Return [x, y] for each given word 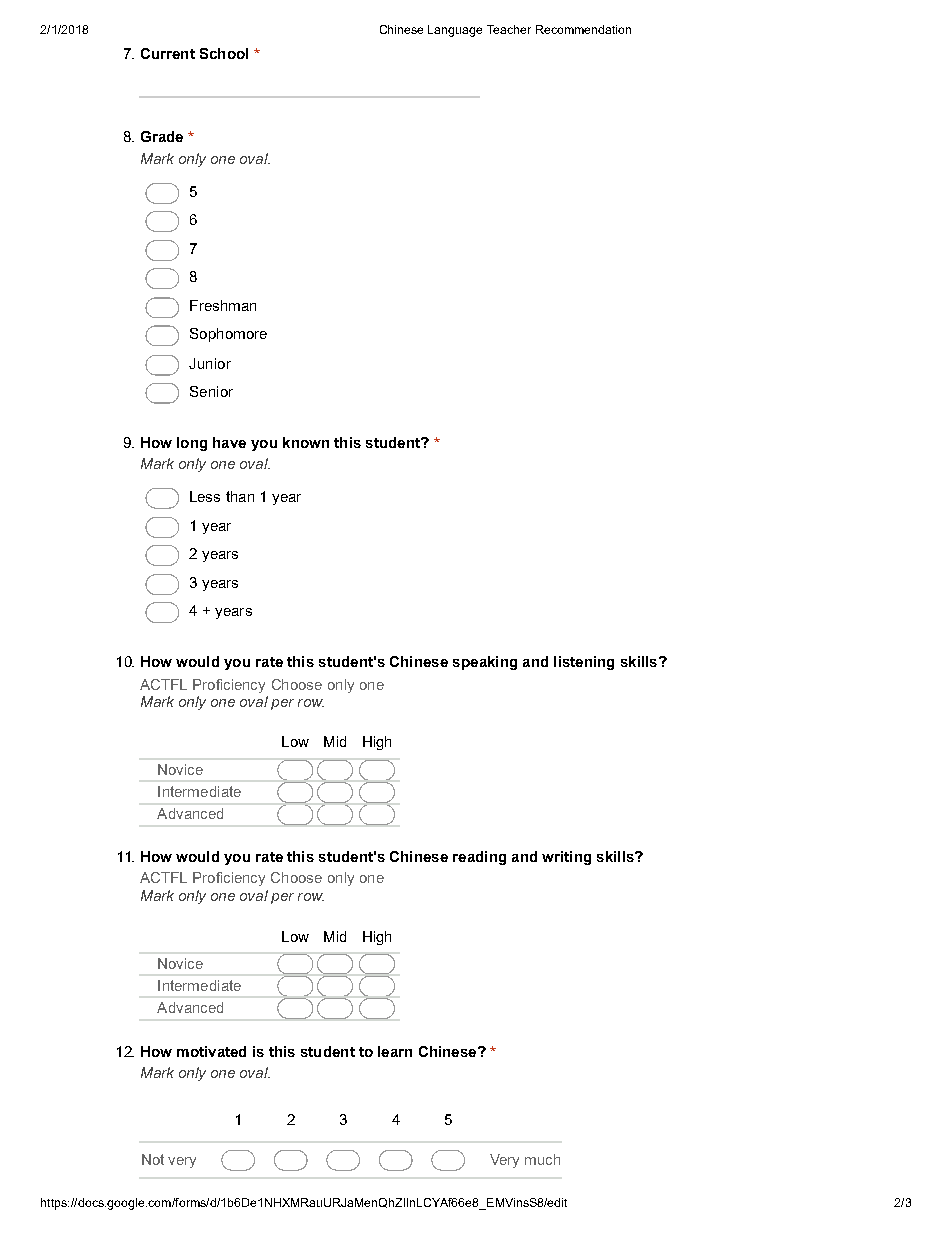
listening [584, 663]
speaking [485, 663]
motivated [211, 1051]
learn [395, 1051]
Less [205, 496]
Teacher [509, 29]
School [224, 53]
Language [455, 31]
